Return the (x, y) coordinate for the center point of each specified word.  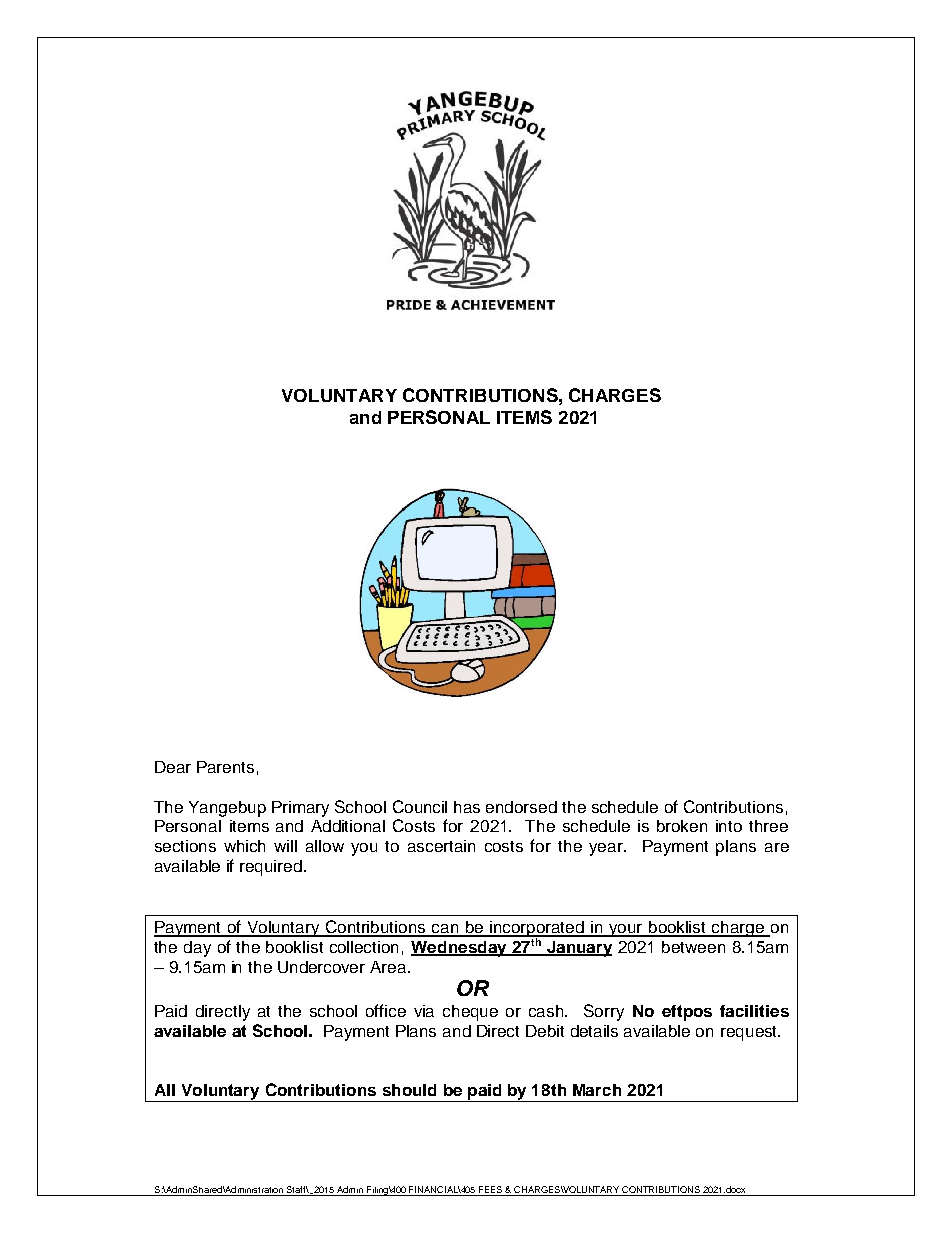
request (750, 1033)
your (626, 930)
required (271, 868)
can (445, 930)
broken (682, 826)
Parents (225, 767)
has (467, 807)
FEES (491, 1191)
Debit (545, 1031)
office (386, 1010)
